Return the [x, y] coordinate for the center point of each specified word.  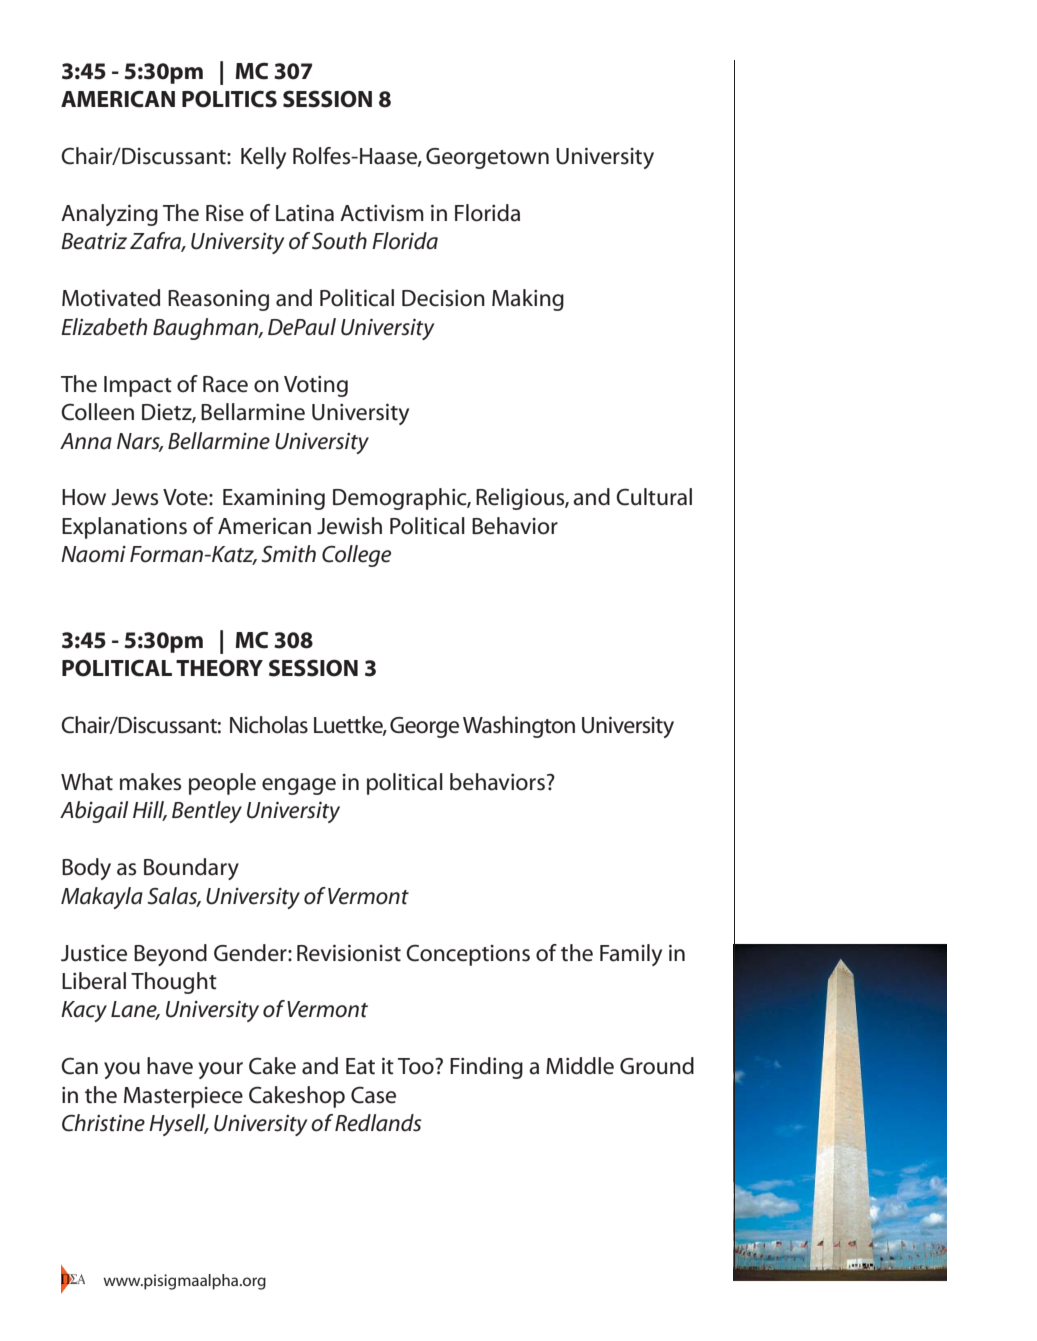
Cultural [654, 497]
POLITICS [229, 99]
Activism [382, 213]
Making [528, 300]
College [356, 556]
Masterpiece [183, 1097]
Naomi [93, 554]
